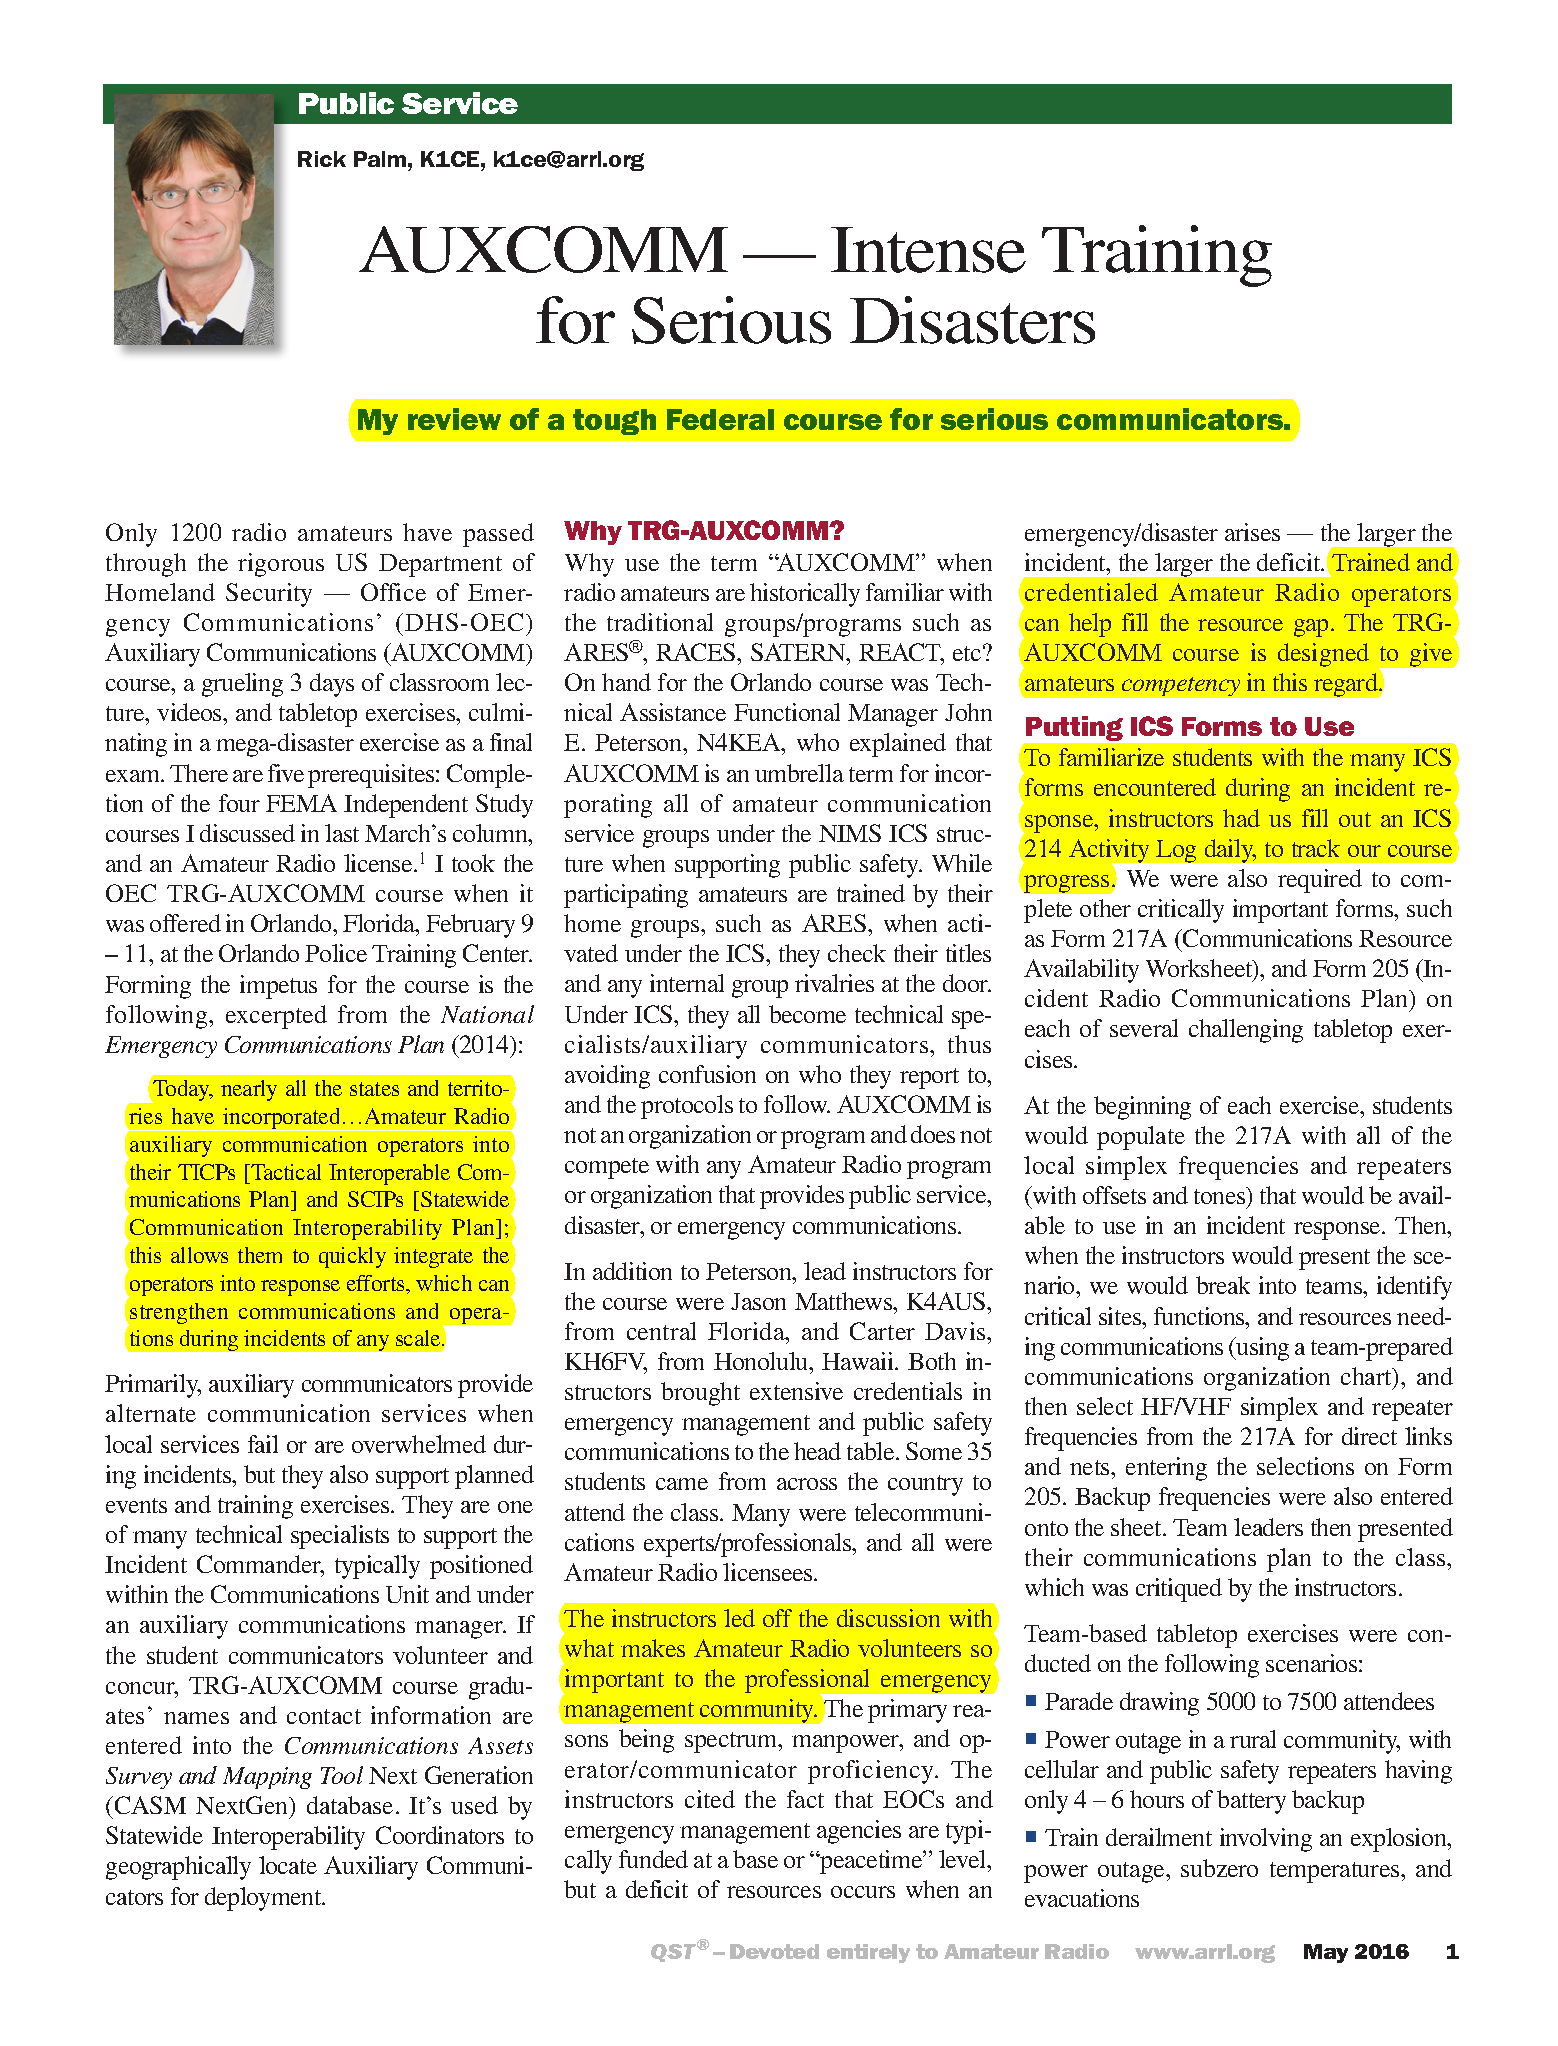  What do you see at coordinates (1241, 818) in the page?
I see `had` at bounding box center [1241, 818].
